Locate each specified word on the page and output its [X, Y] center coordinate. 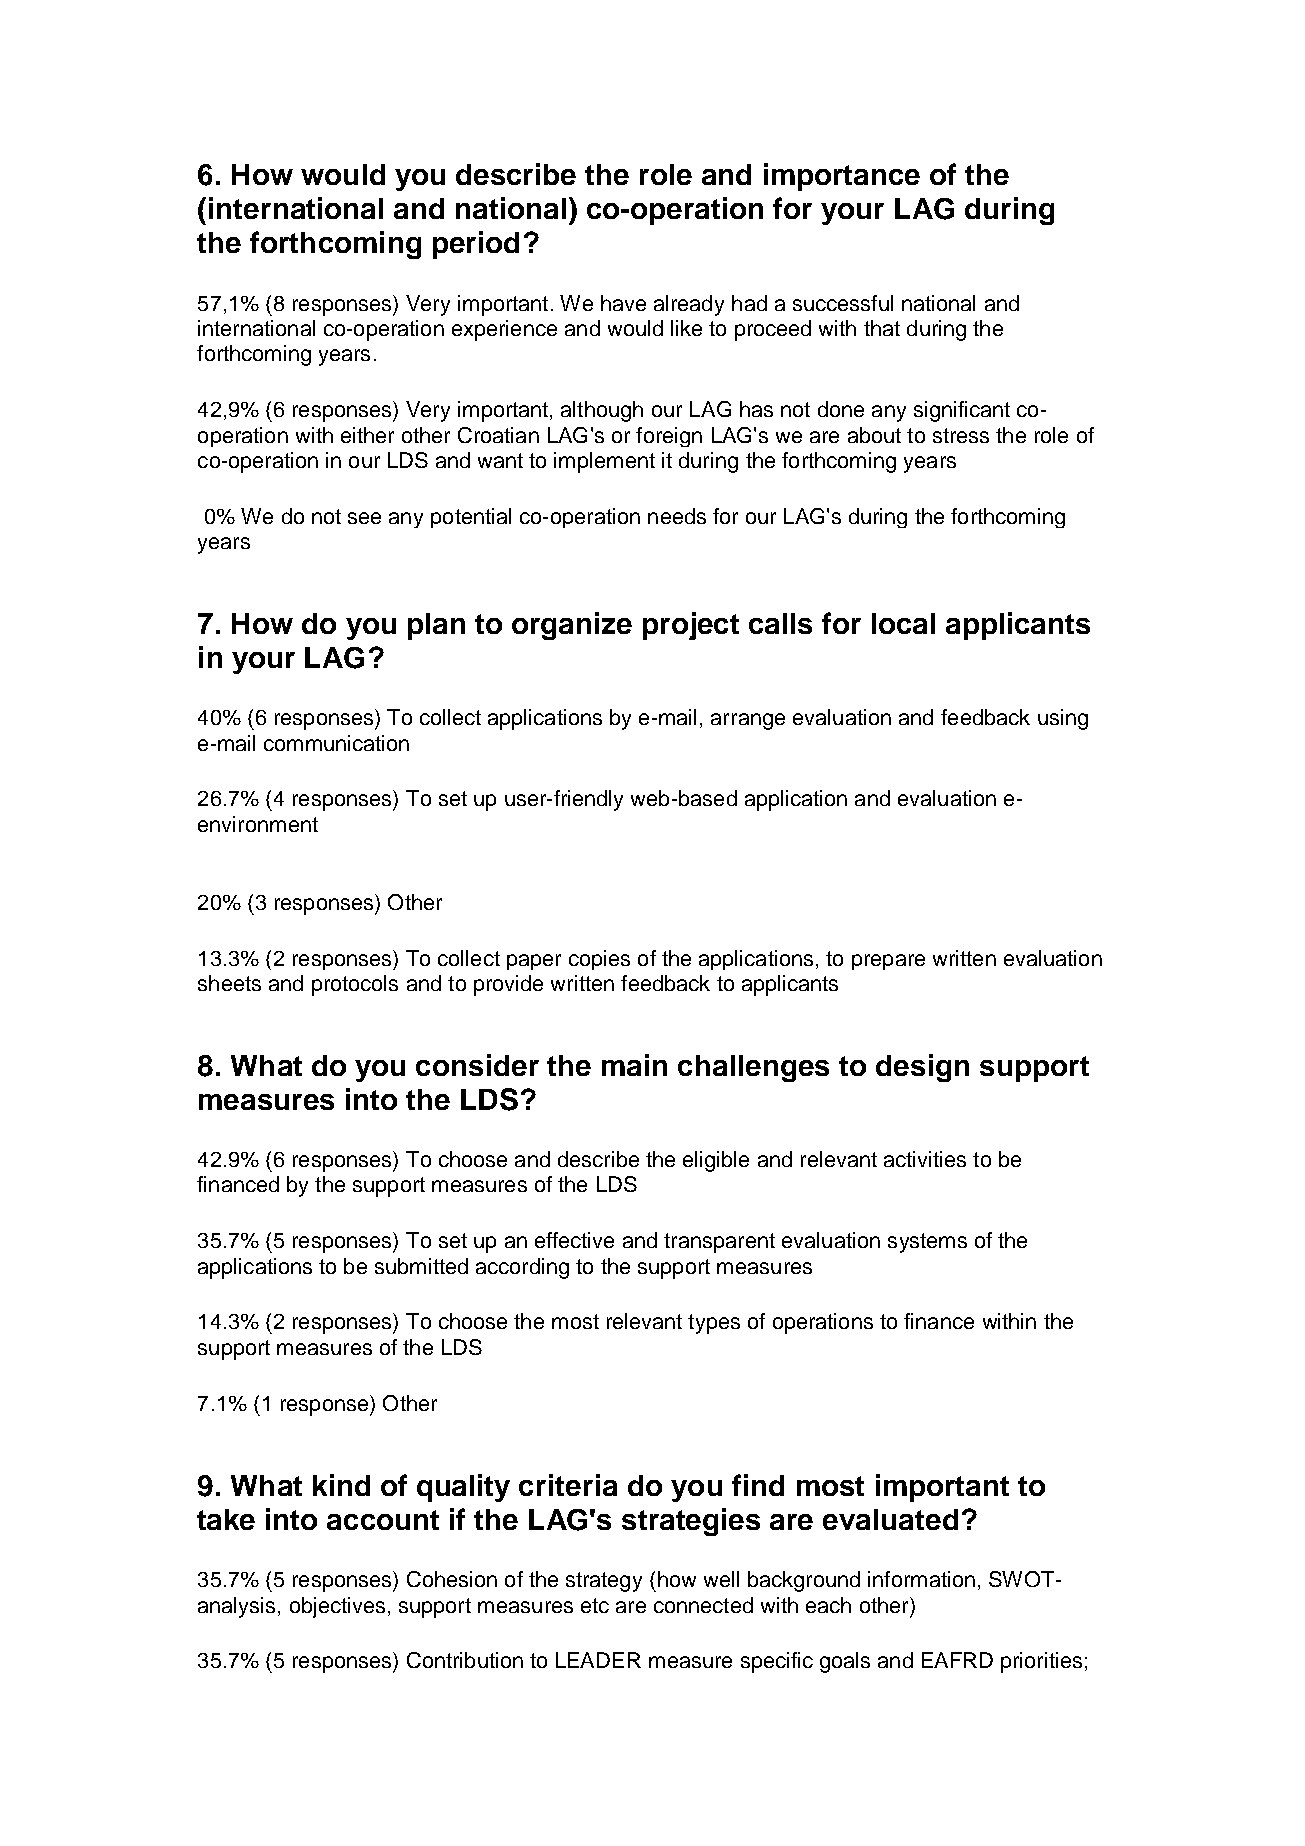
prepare [888, 962]
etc [595, 1605]
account [383, 1520]
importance [842, 177]
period [476, 245]
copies [599, 960]
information [921, 1579]
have [623, 303]
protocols [355, 985]
